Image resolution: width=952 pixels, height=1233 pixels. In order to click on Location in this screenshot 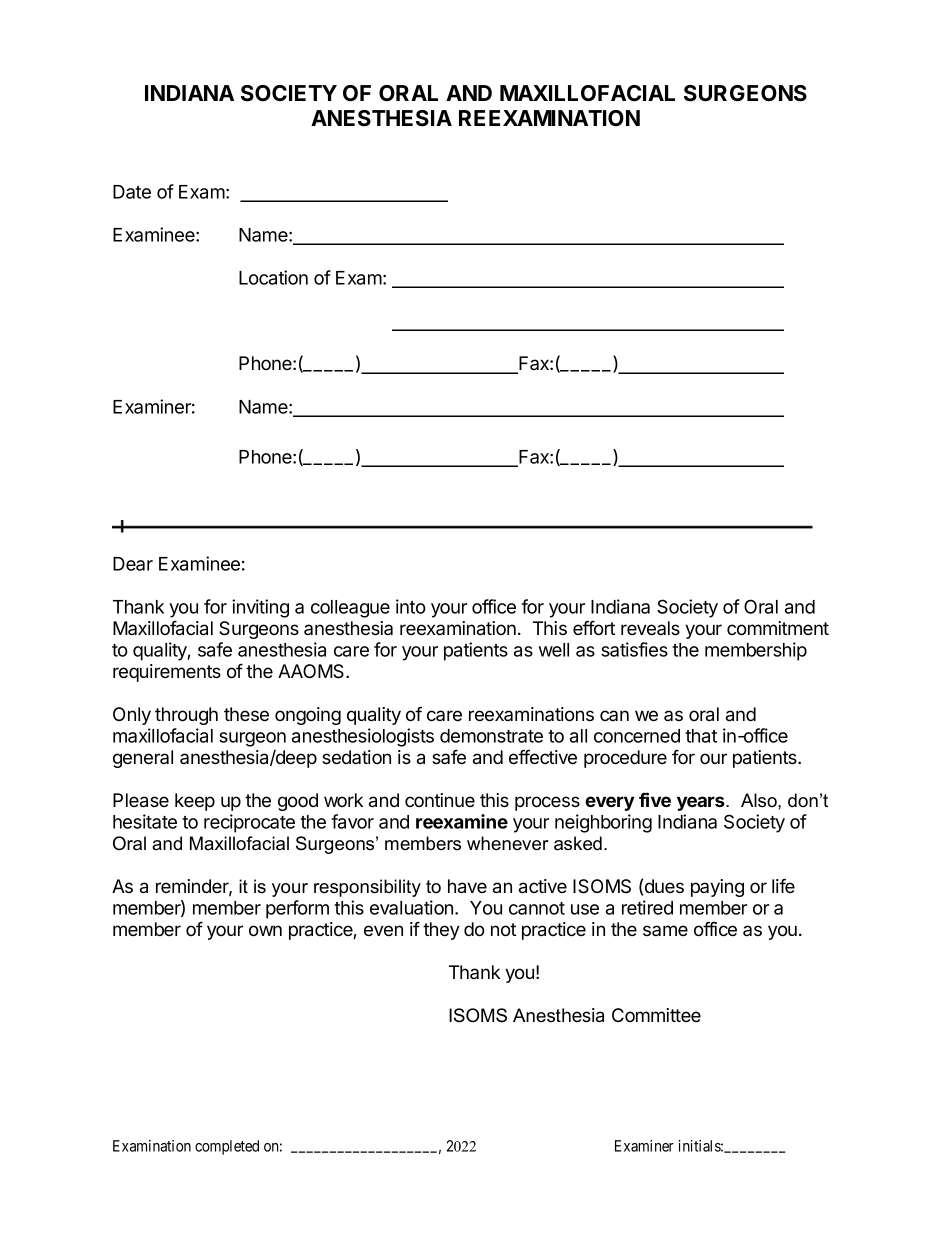, I will do `click(273, 277)`.
